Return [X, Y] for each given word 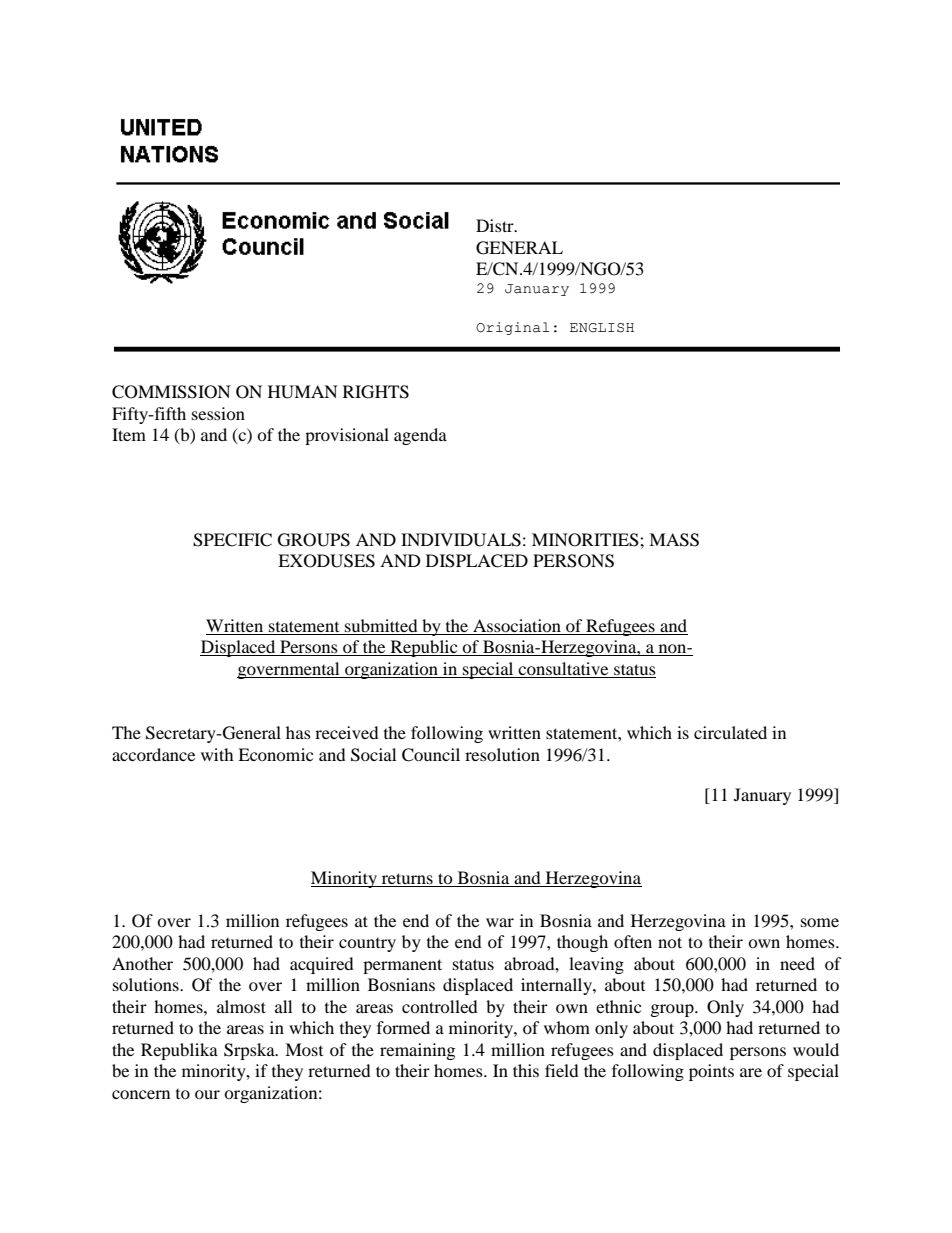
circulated [730, 732]
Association [517, 625]
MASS [674, 540]
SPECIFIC [232, 540]
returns [407, 880]
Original [512, 328]
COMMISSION [171, 392]
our [207, 1094]
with [217, 754]
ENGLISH [602, 328]
